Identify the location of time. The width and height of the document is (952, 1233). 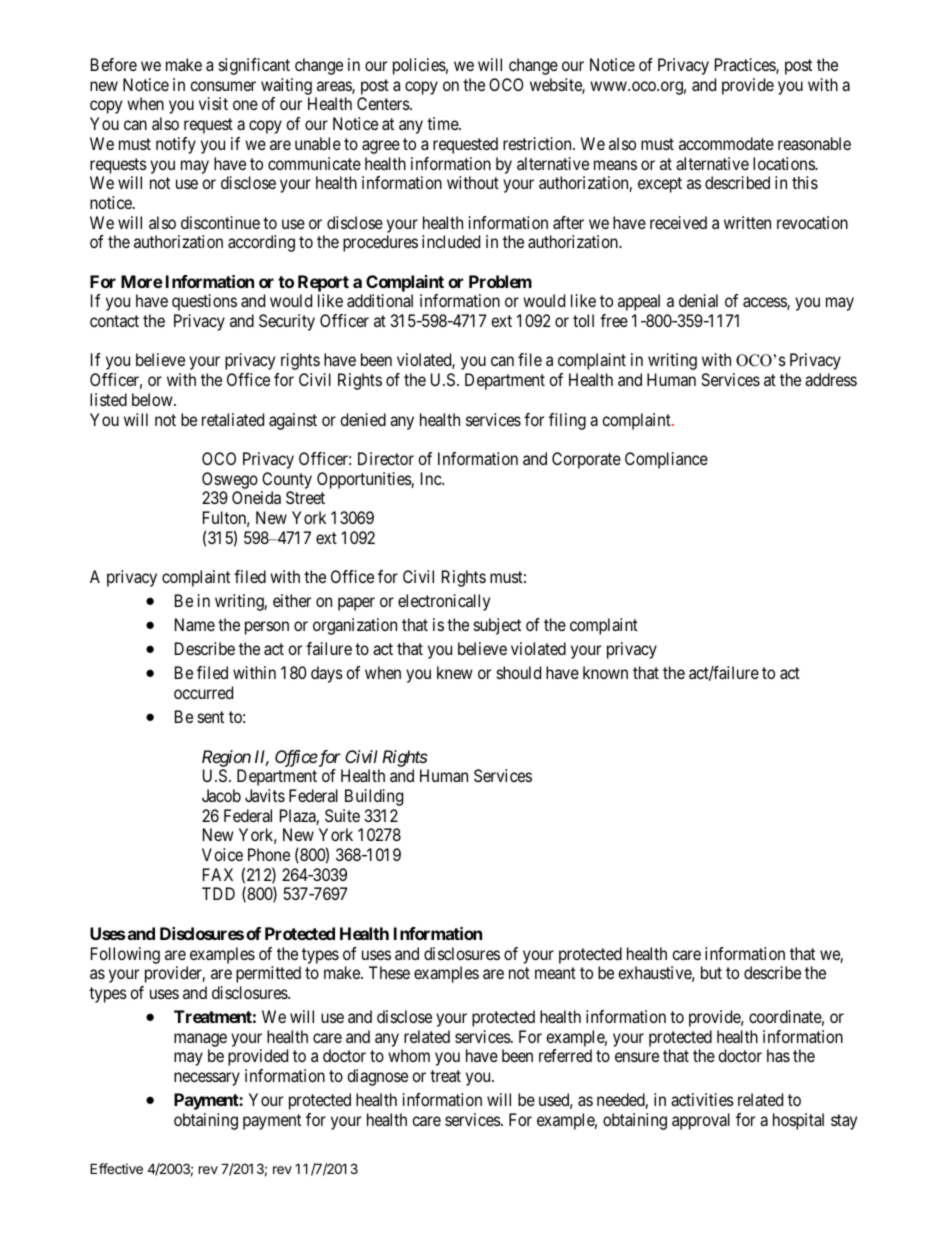
(443, 123).
